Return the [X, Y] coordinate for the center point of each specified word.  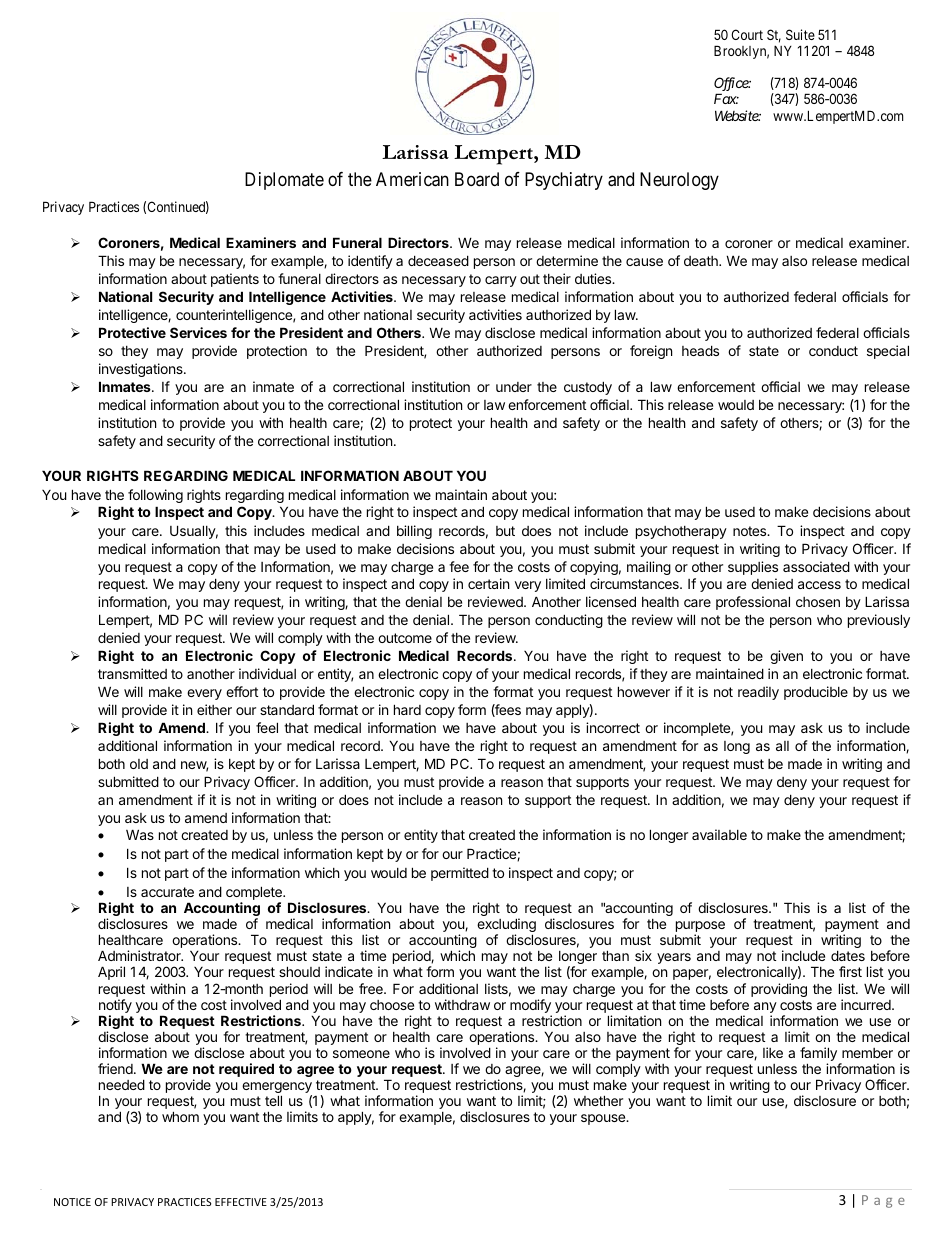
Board [477, 179]
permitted [460, 874]
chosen [818, 602]
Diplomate [284, 181]
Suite [800, 34]
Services [198, 332]
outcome [405, 638]
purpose [700, 928]
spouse [604, 1119]
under [514, 387]
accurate [167, 892]
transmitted [132, 673]
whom [180, 1116]
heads [700, 350]
